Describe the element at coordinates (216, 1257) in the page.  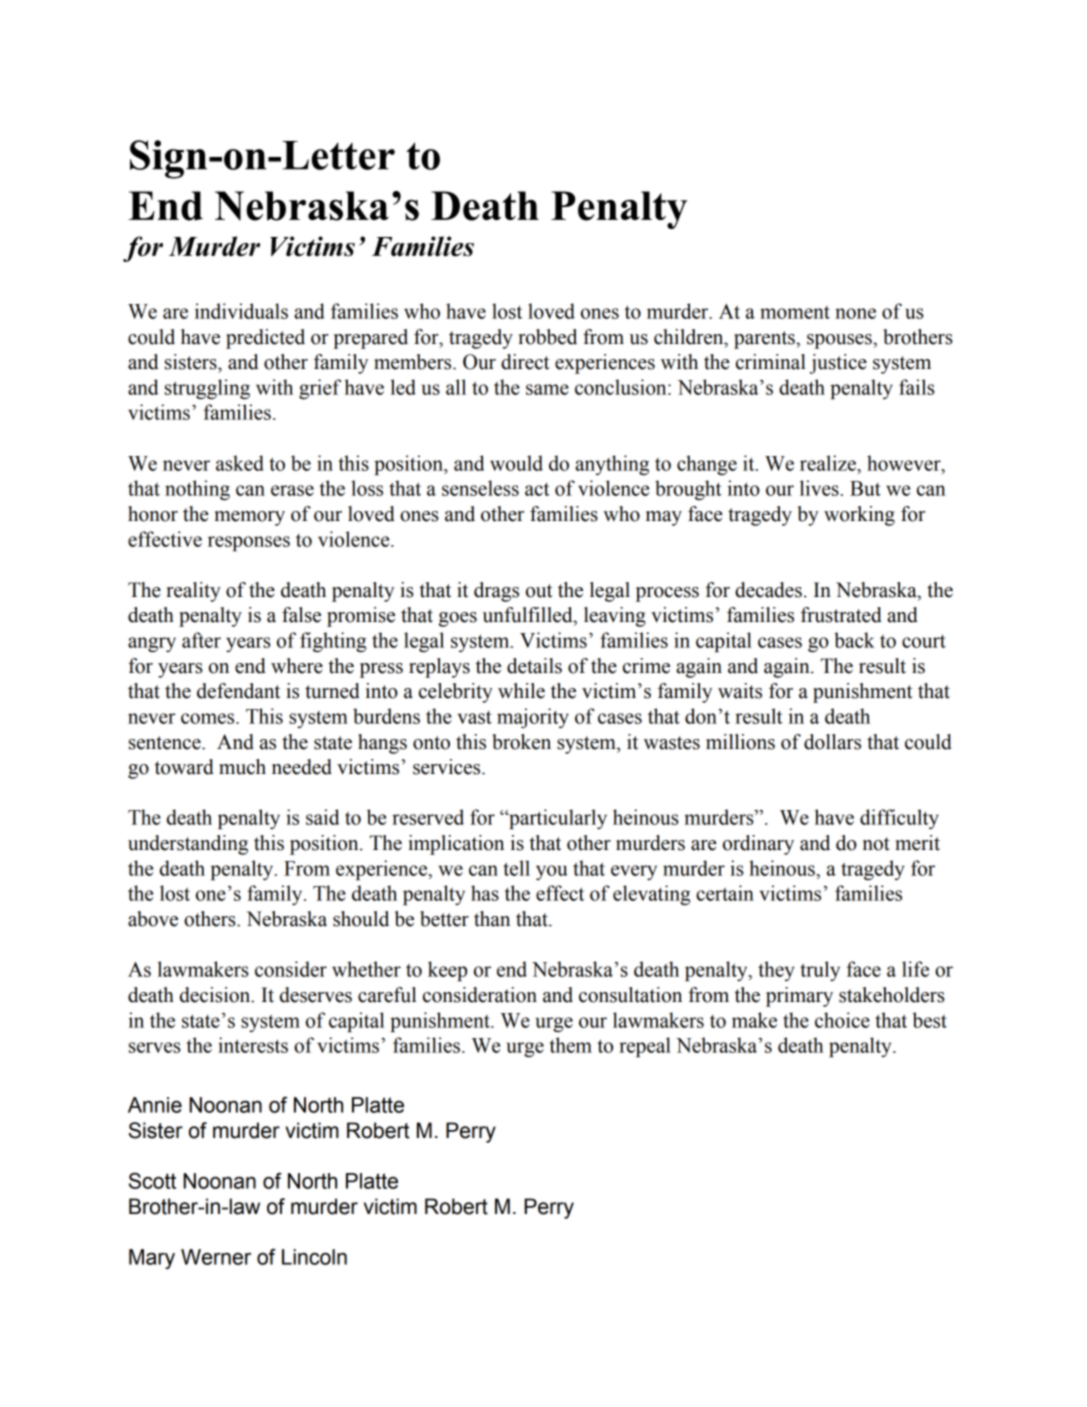
I see `Werner` at that location.
